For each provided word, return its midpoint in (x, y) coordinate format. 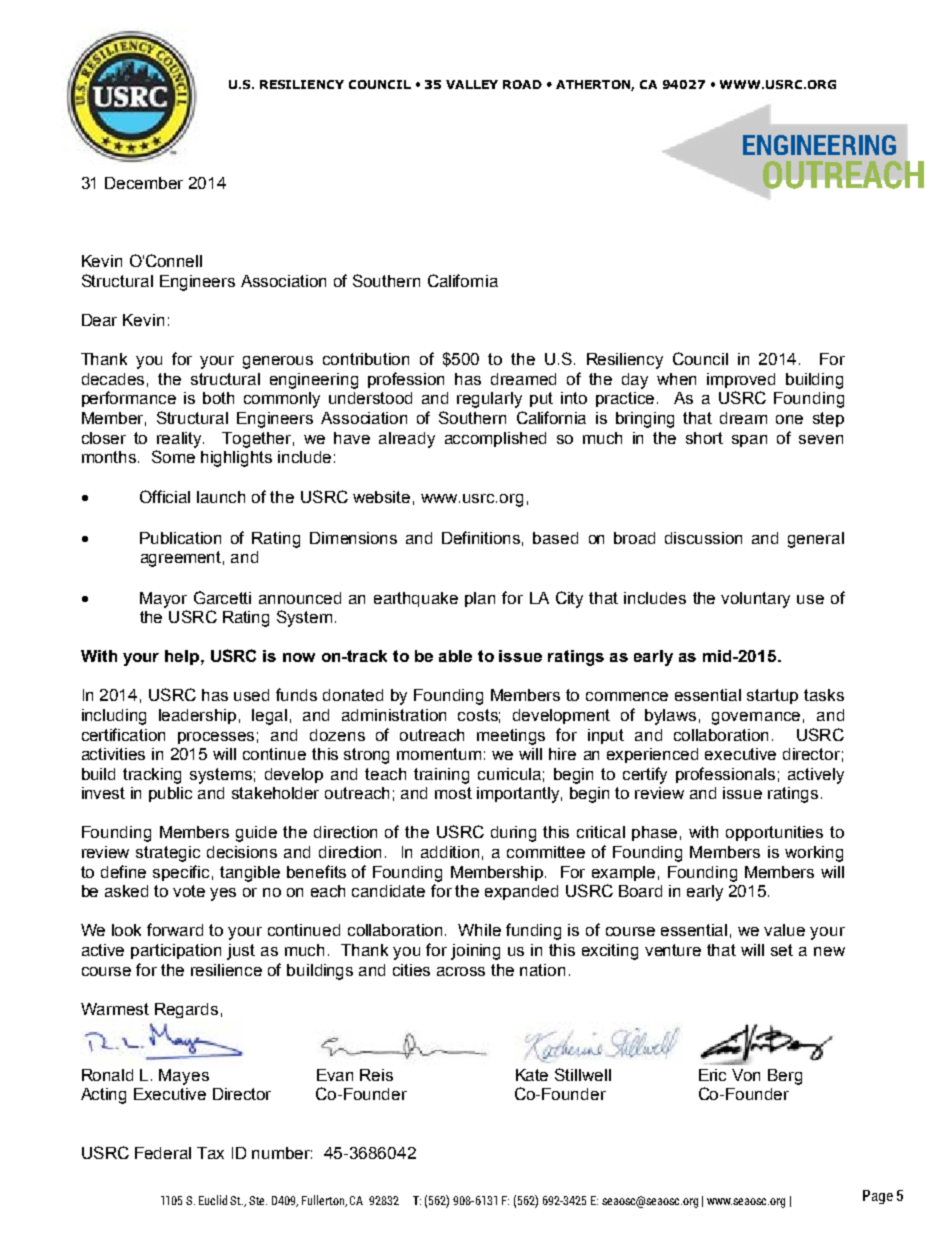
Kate (532, 1075)
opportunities (774, 833)
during (513, 834)
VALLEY (472, 84)
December (144, 183)
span (749, 441)
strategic (168, 854)
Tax (210, 1153)
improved (741, 380)
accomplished (495, 439)
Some (173, 456)
